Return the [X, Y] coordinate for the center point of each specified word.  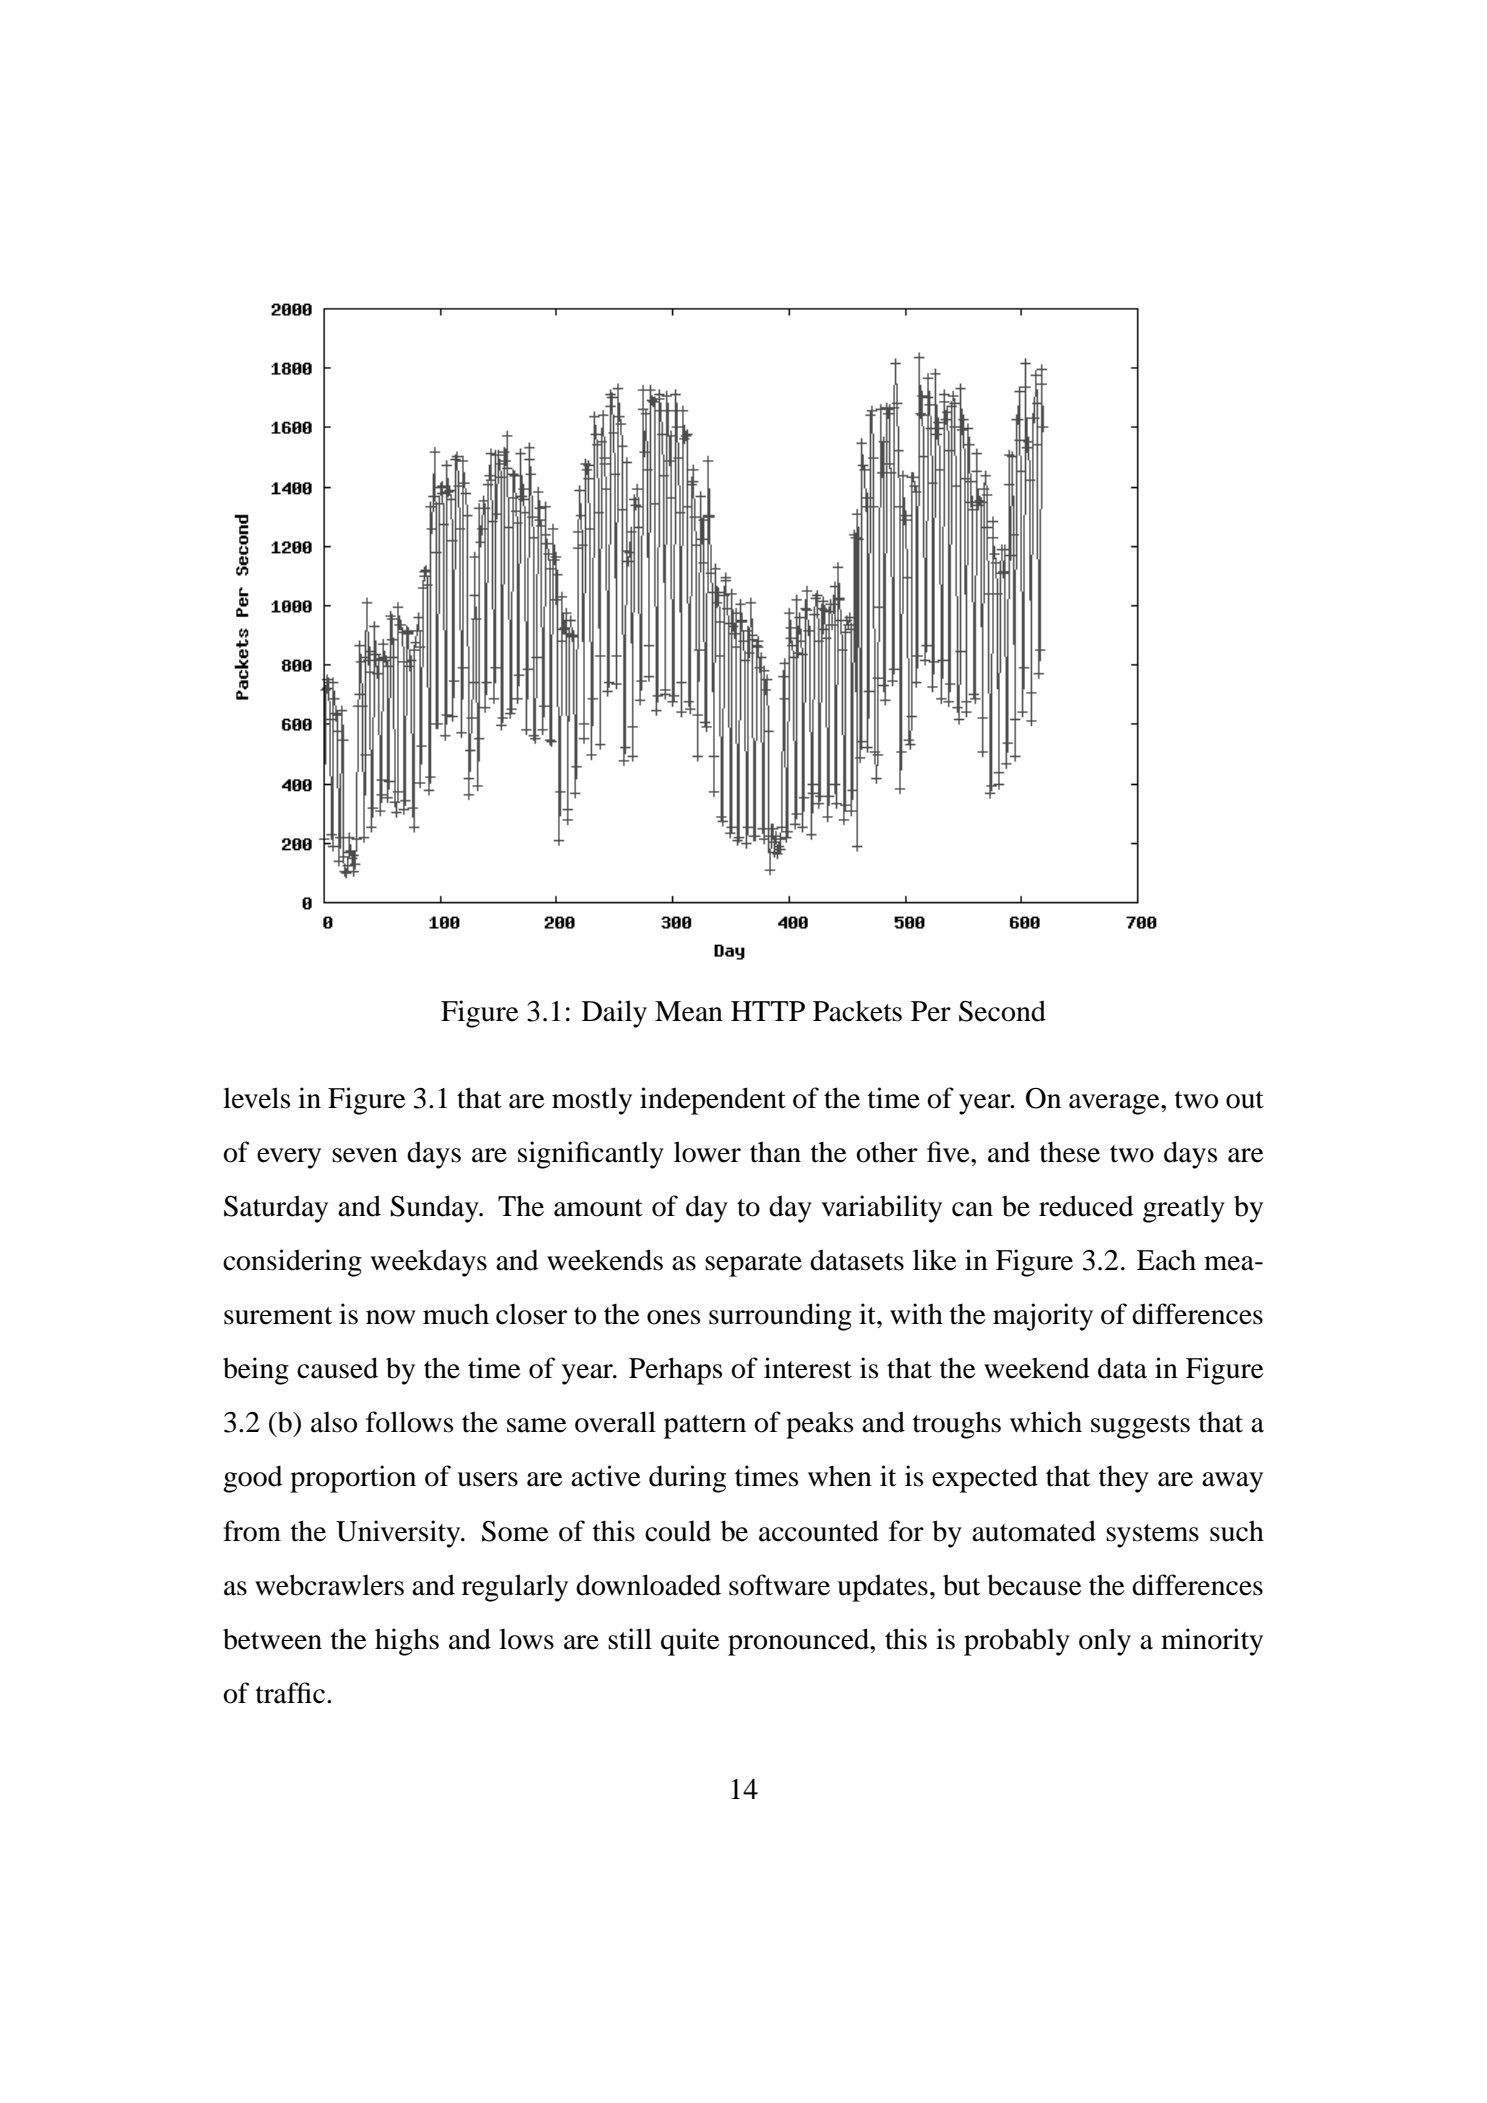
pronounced [799, 1642]
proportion [353, 1479]
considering [292, 1263]
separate [753, 1265]
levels [256, 1098]
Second [1002, 1011]
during [687, 1479]
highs [407, 1642]
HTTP [768, 1011]
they [1124, 1479]
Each [1166, 1260]
